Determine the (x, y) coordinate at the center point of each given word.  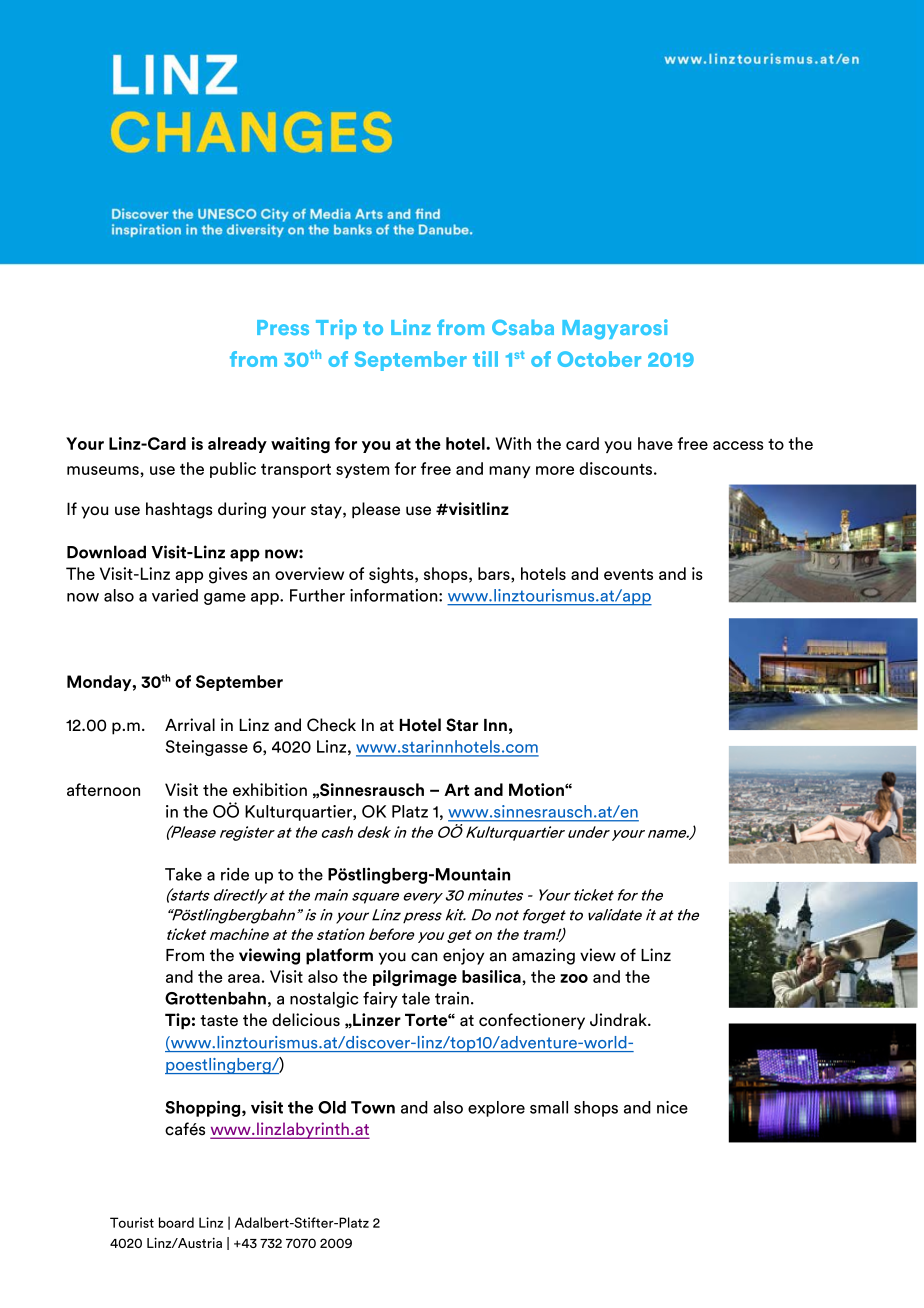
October (599, 359)
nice (672, 1107)
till (485, 359)
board (176, 1222)
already (237, 445)
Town (373, 1107)
